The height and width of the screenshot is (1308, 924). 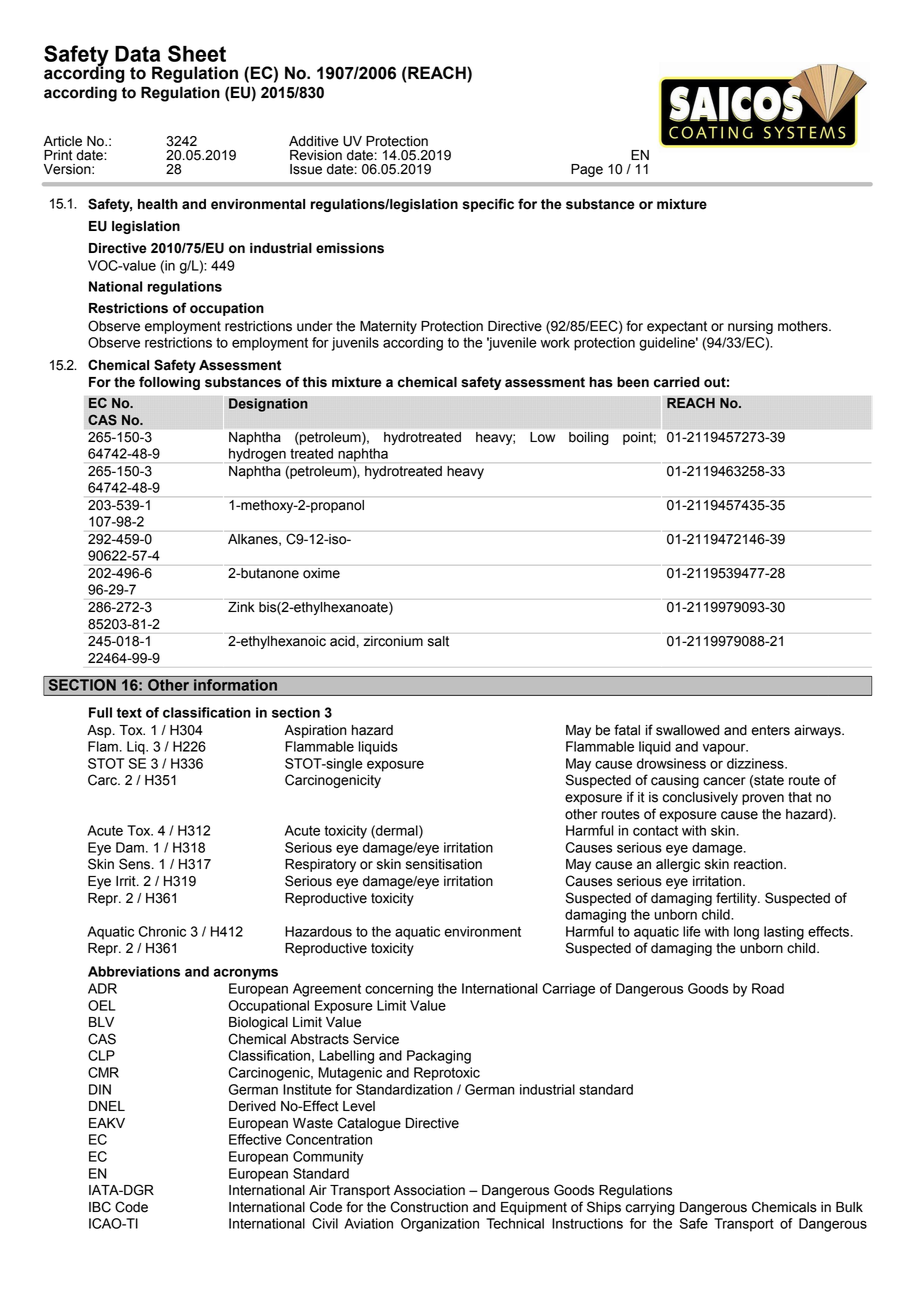 I want to click on following, so click(x=169, y=383).
